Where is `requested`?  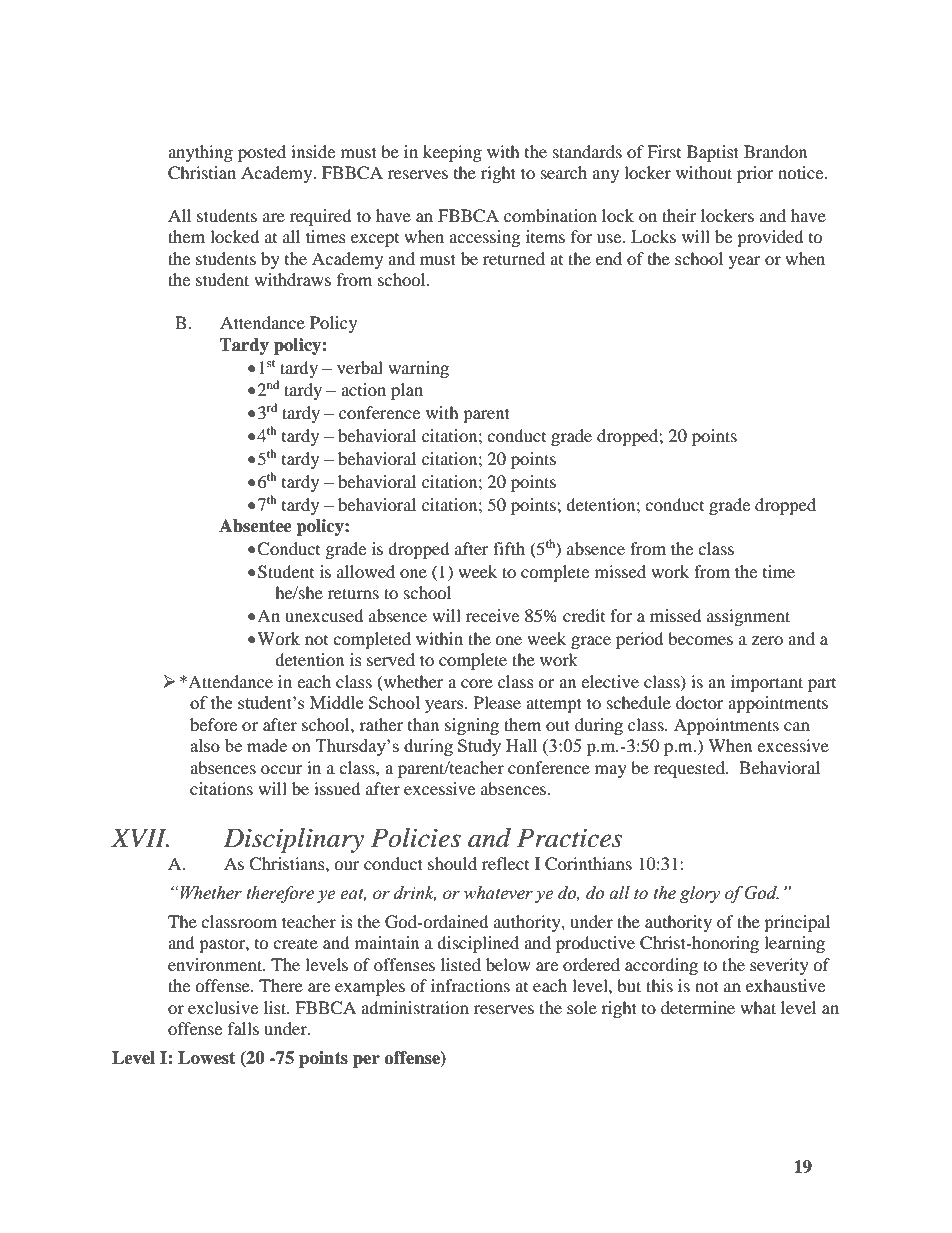
requested is located at coordinates (691, 769).
